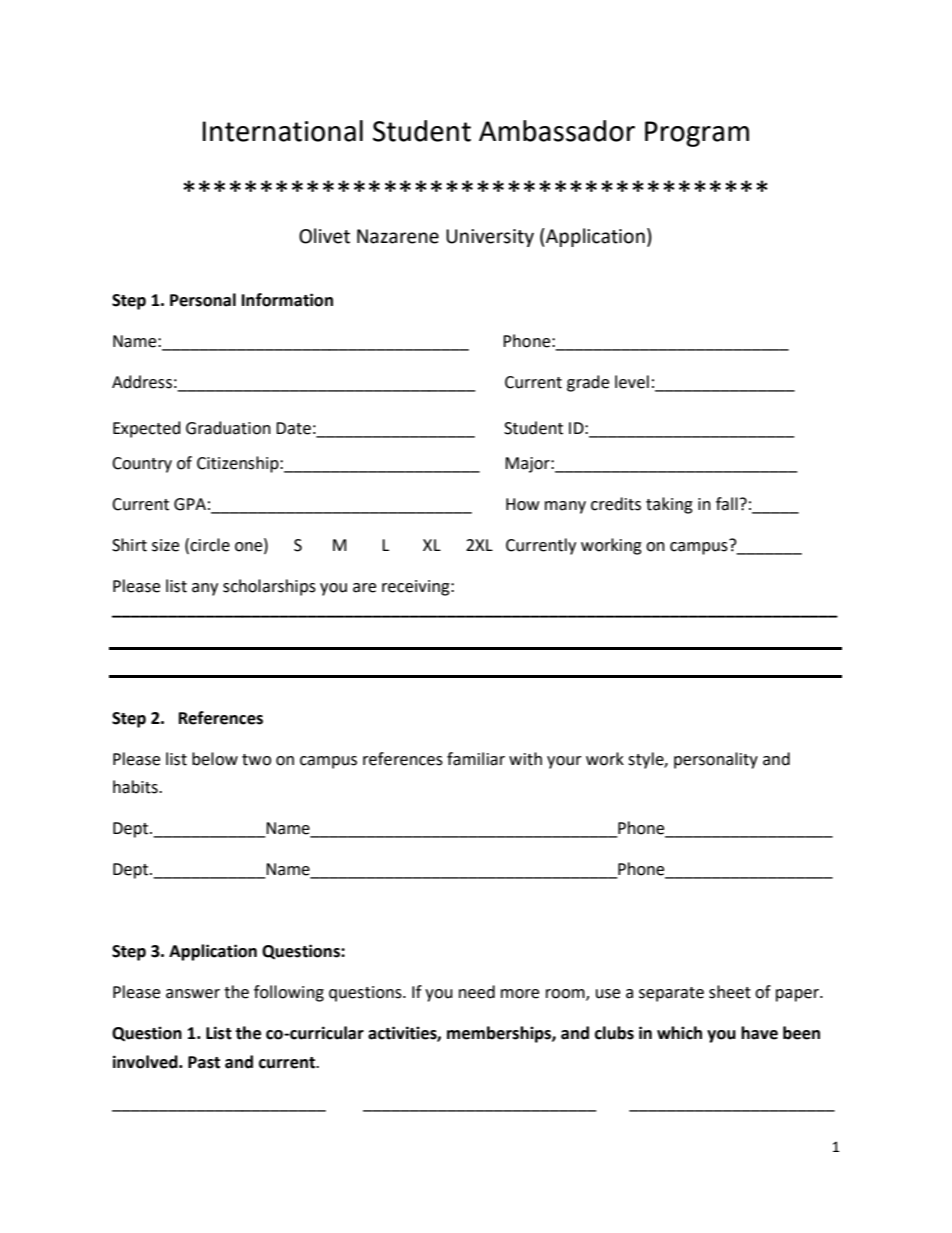  I want to click on Program, so click(697, 134).
